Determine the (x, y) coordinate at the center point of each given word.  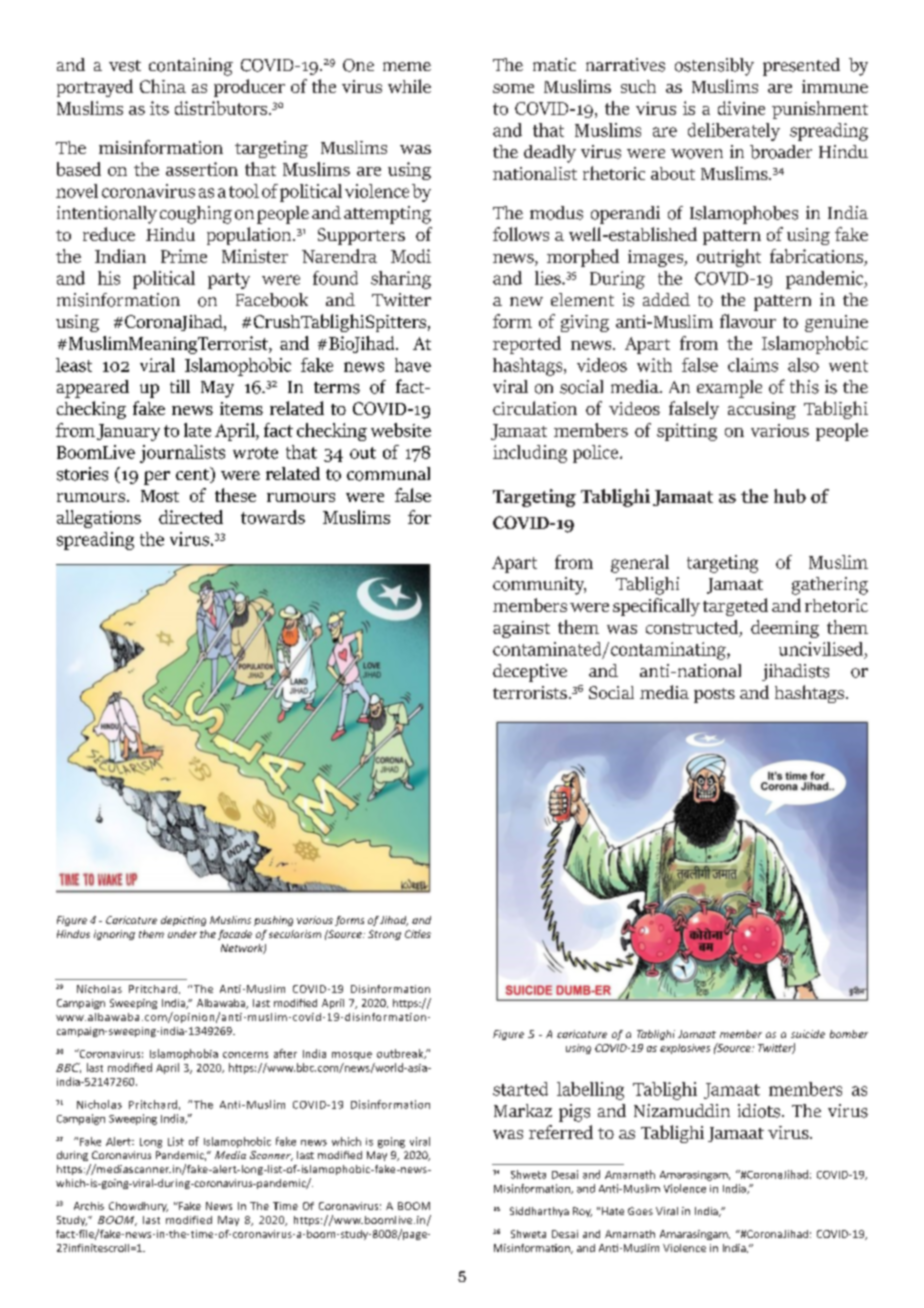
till (180, 386)
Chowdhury (138, 1207)
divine (741, 108)
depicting (183, 921)
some (513, 88)
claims (753, 365)
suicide (808, 1034)
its (159, 108)
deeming (785, 629)
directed (191, 517)
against (521, 629)
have (413, 365)
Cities (418, 934)
